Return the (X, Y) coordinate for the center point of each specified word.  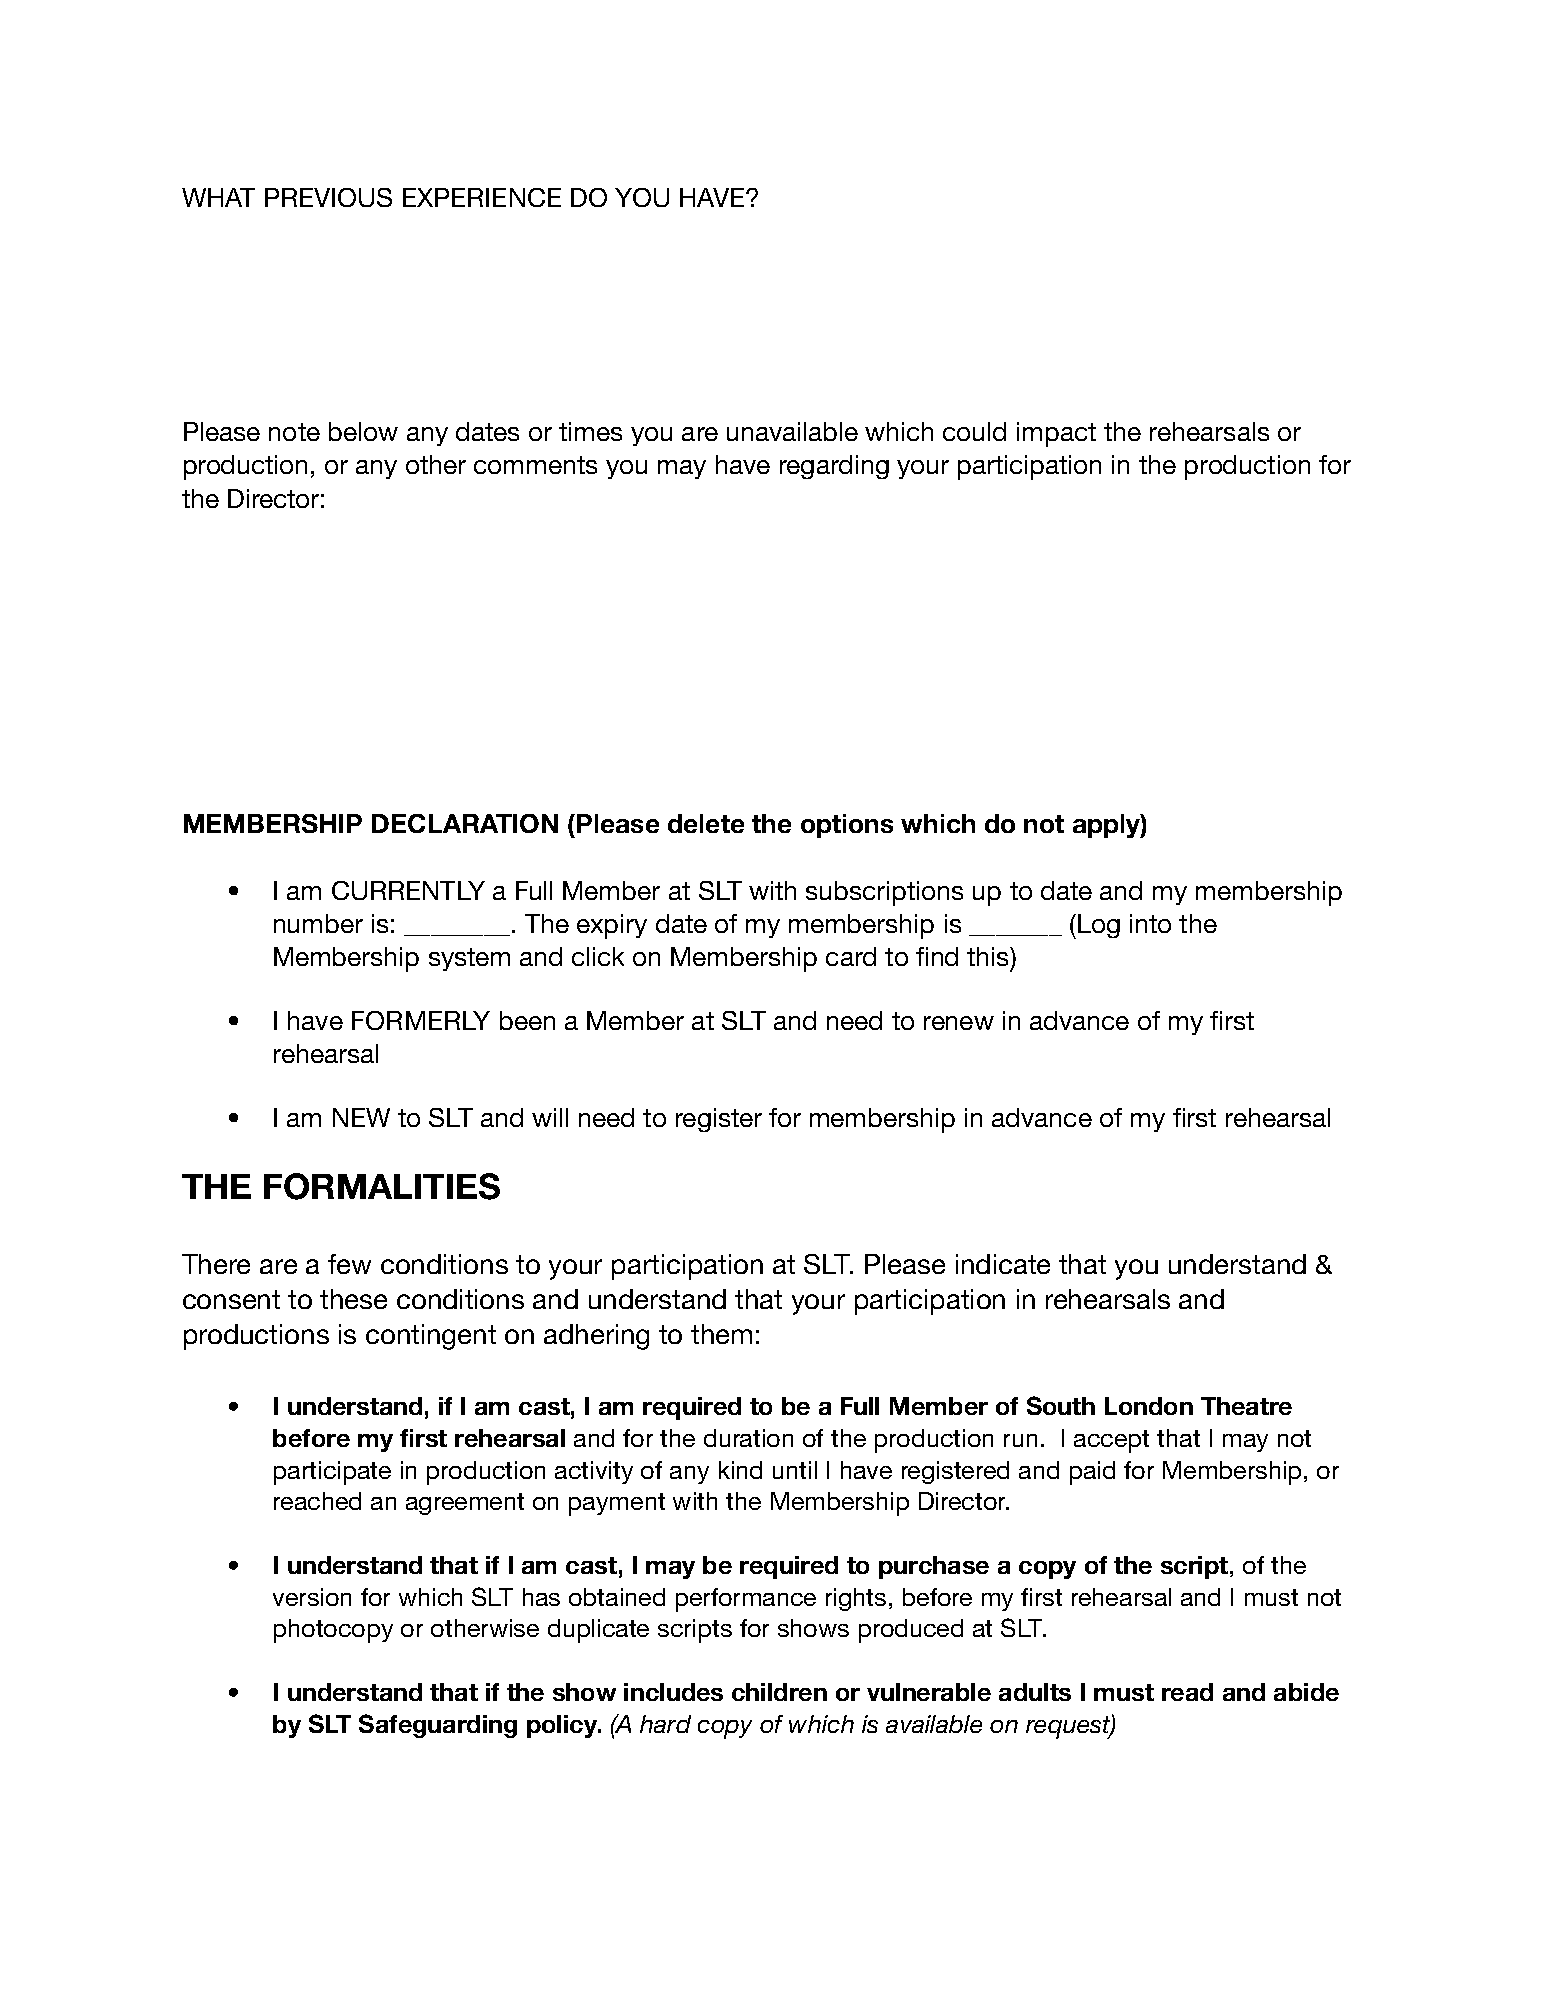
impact (1056, 434)
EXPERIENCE (482, 197)
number (318, 923)
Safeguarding (438, 1726)
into (1150, 923)
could (974, 431)
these (353, 1299)
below (363, 431)
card (851, 956)
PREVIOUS (328, 197)
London (1149, 1406)
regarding (834, 467)
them (721, 1334)
